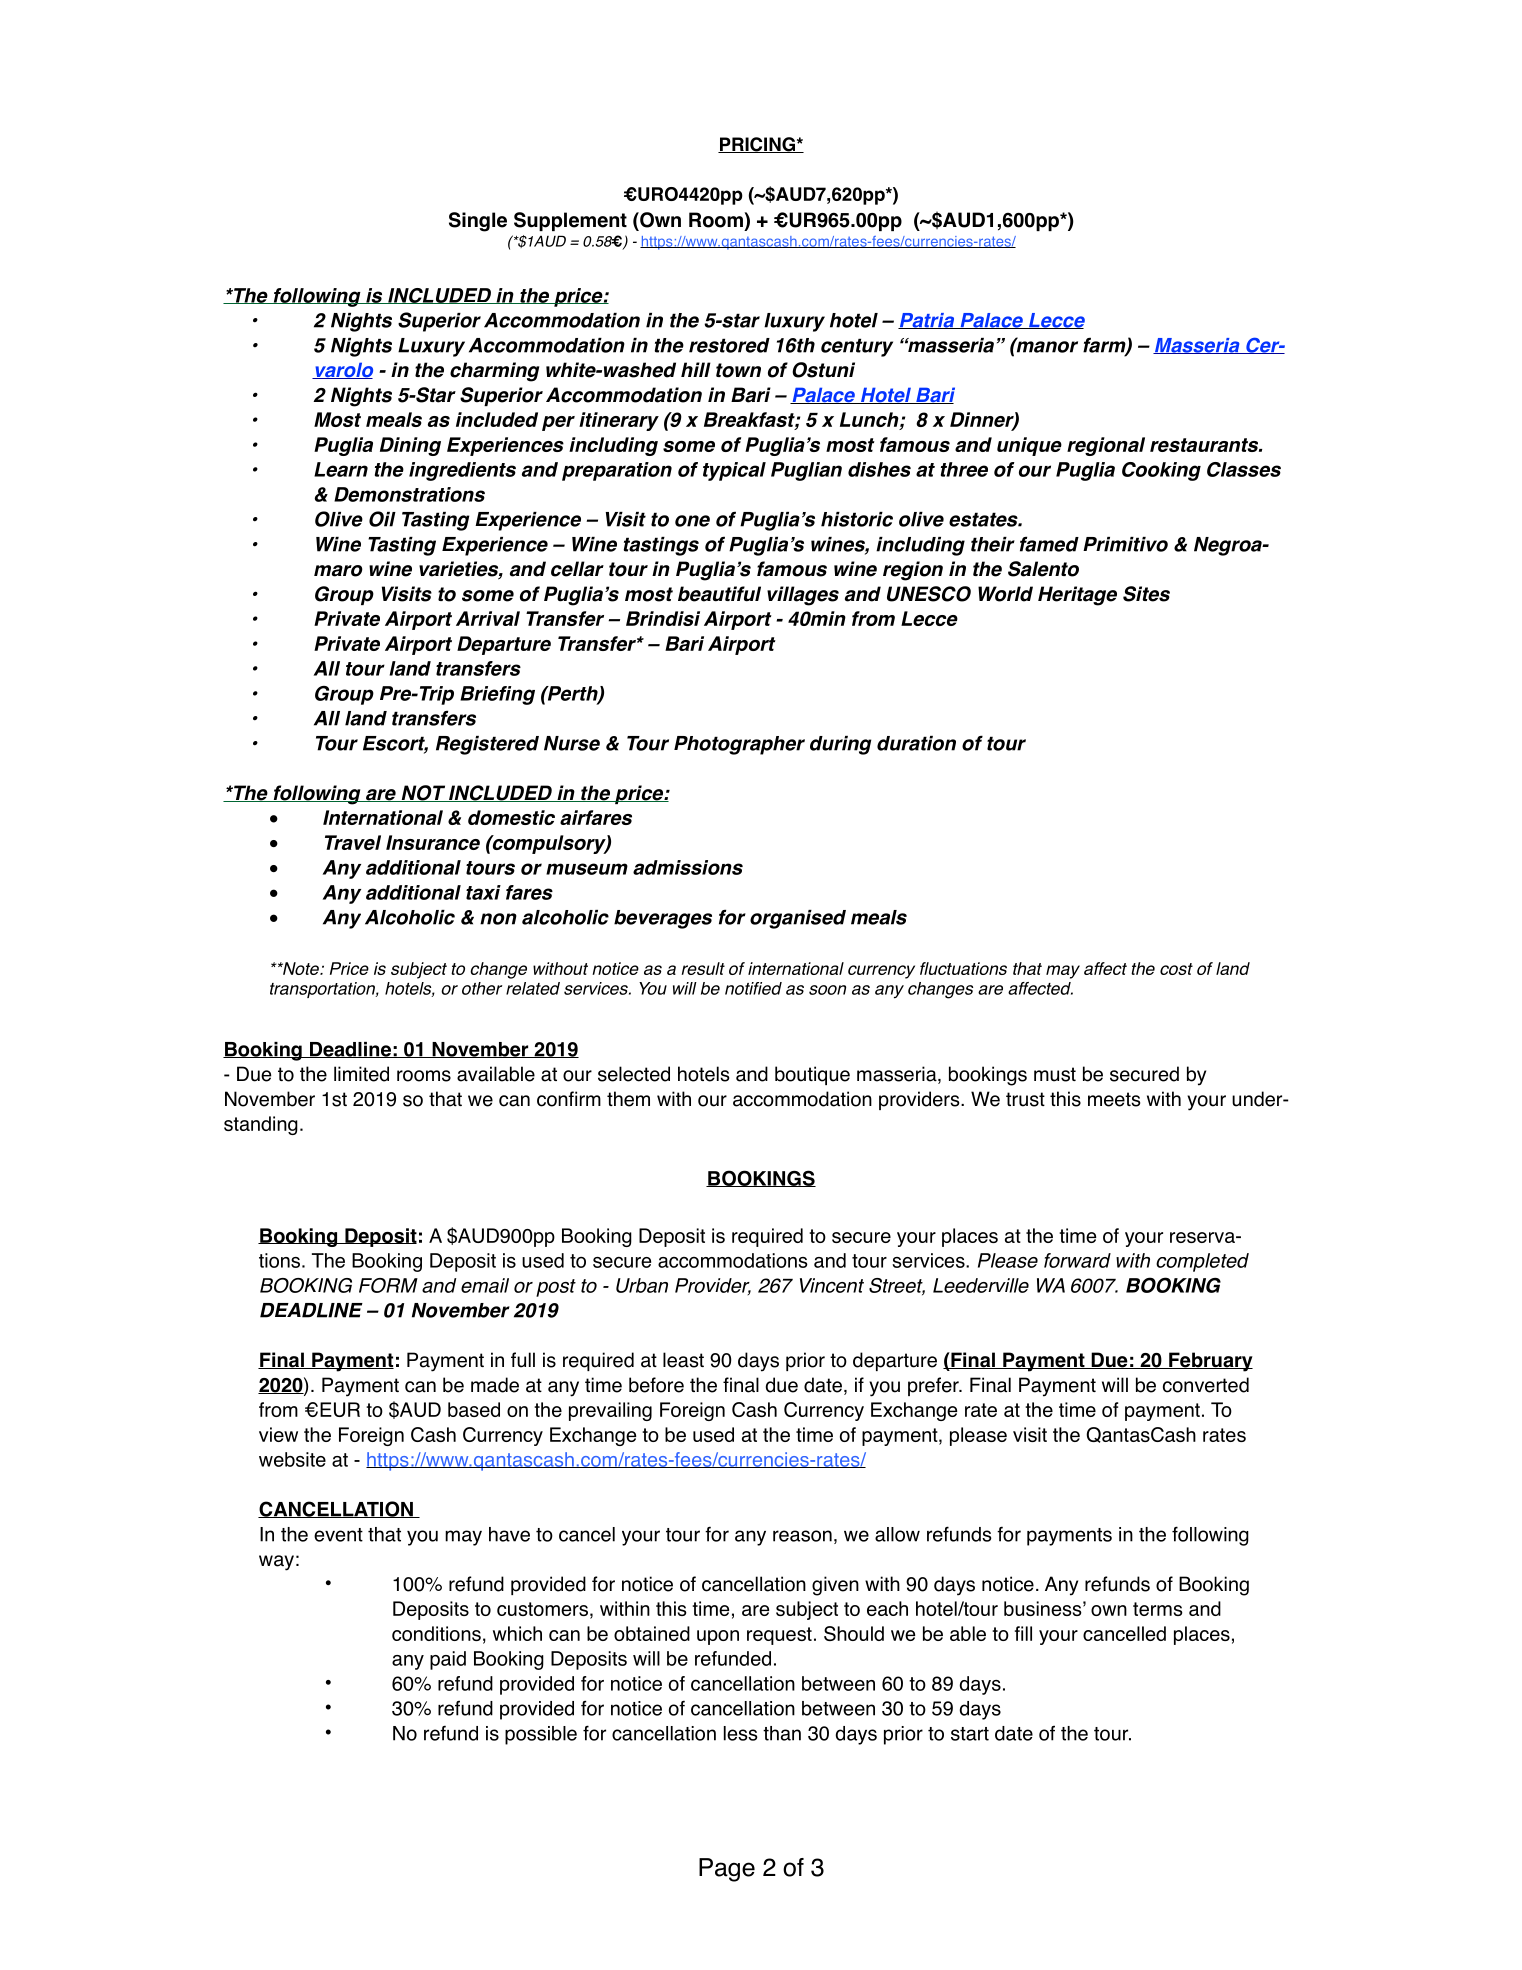 The image size is (1522, 1970). I want to click on Page, so click(727, 1870).
